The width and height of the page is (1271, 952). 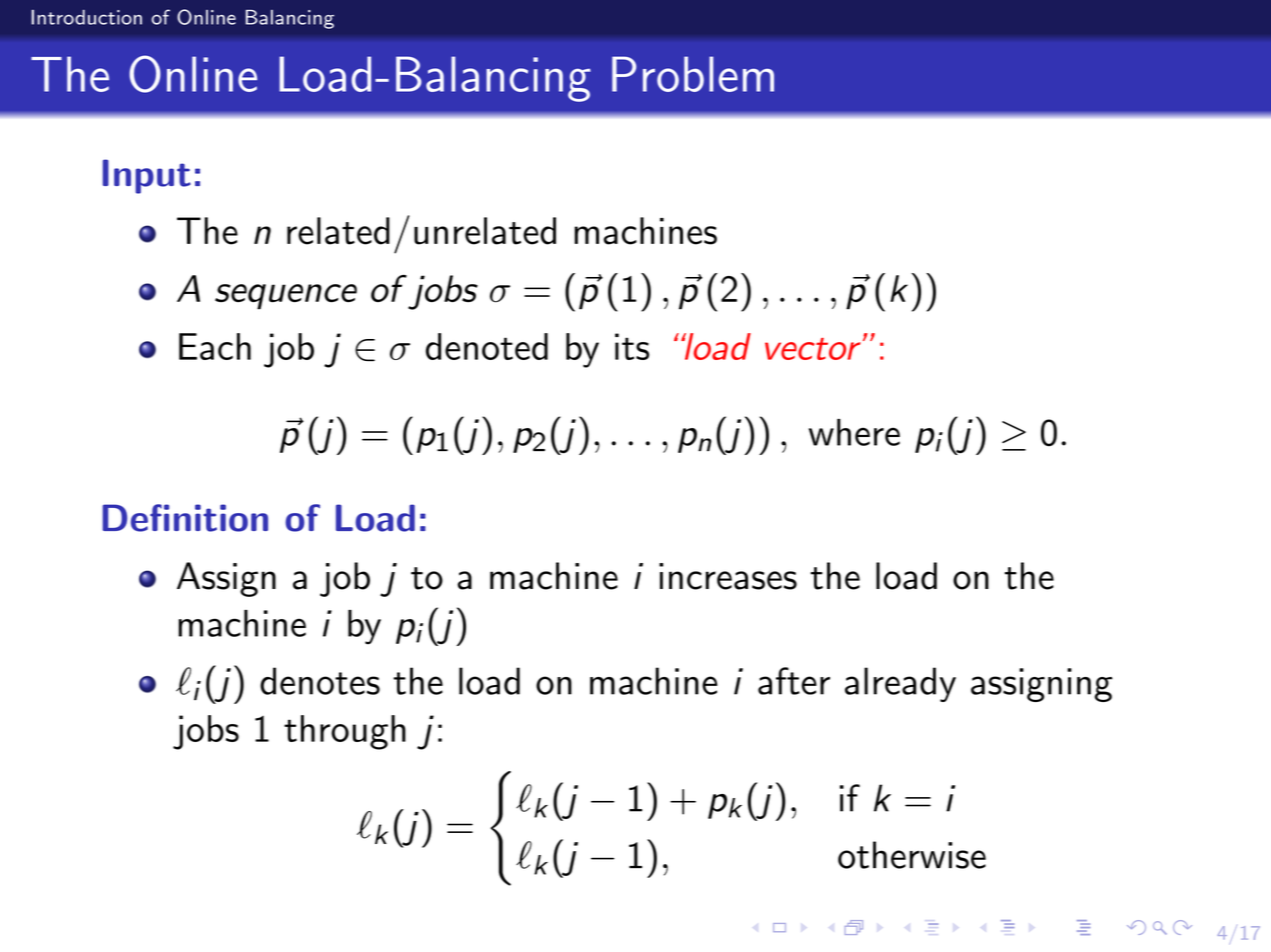 What do you see at coordinates (215, 346) in the page?
I see `Each` at bounding box center [215, 346].
